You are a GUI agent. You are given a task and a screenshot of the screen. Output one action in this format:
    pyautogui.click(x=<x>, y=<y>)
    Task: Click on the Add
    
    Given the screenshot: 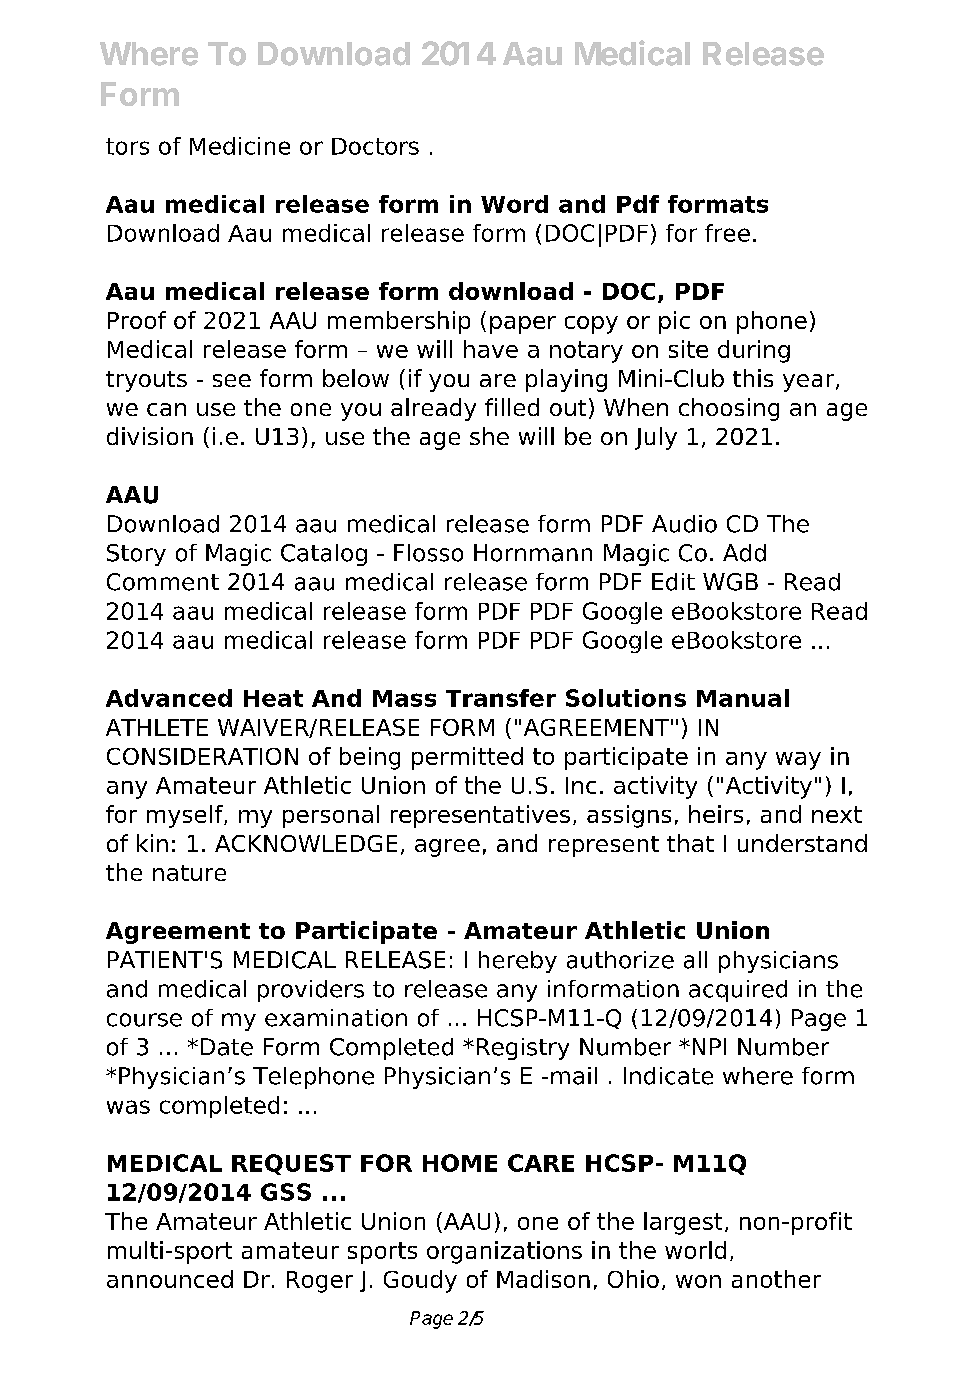 What is the action you would take?
    pyautogui.click(x=744, y=553)
